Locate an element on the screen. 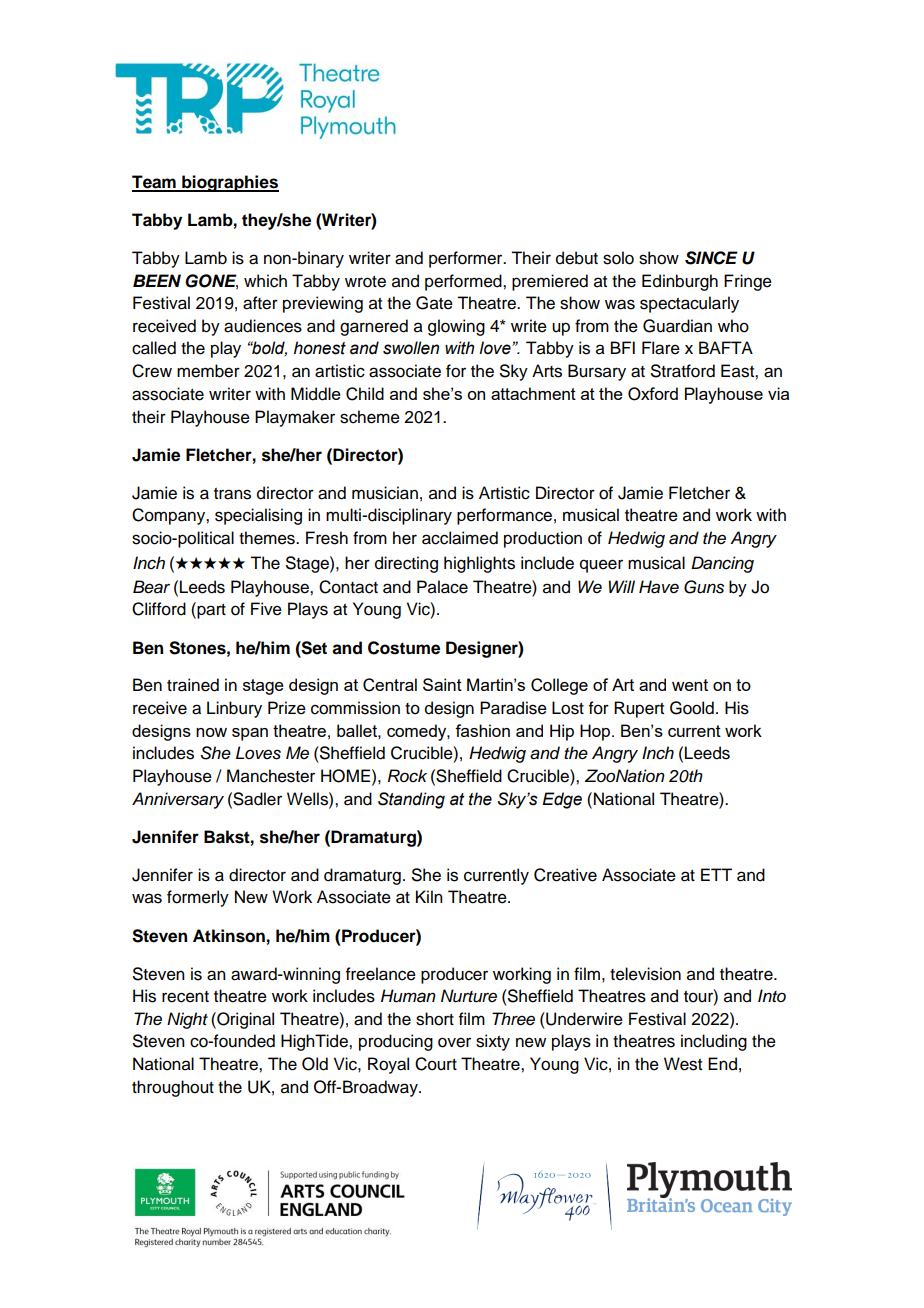 The height and width of the screenshot is (1308, 924). member is located at coordinates (208, 371).
